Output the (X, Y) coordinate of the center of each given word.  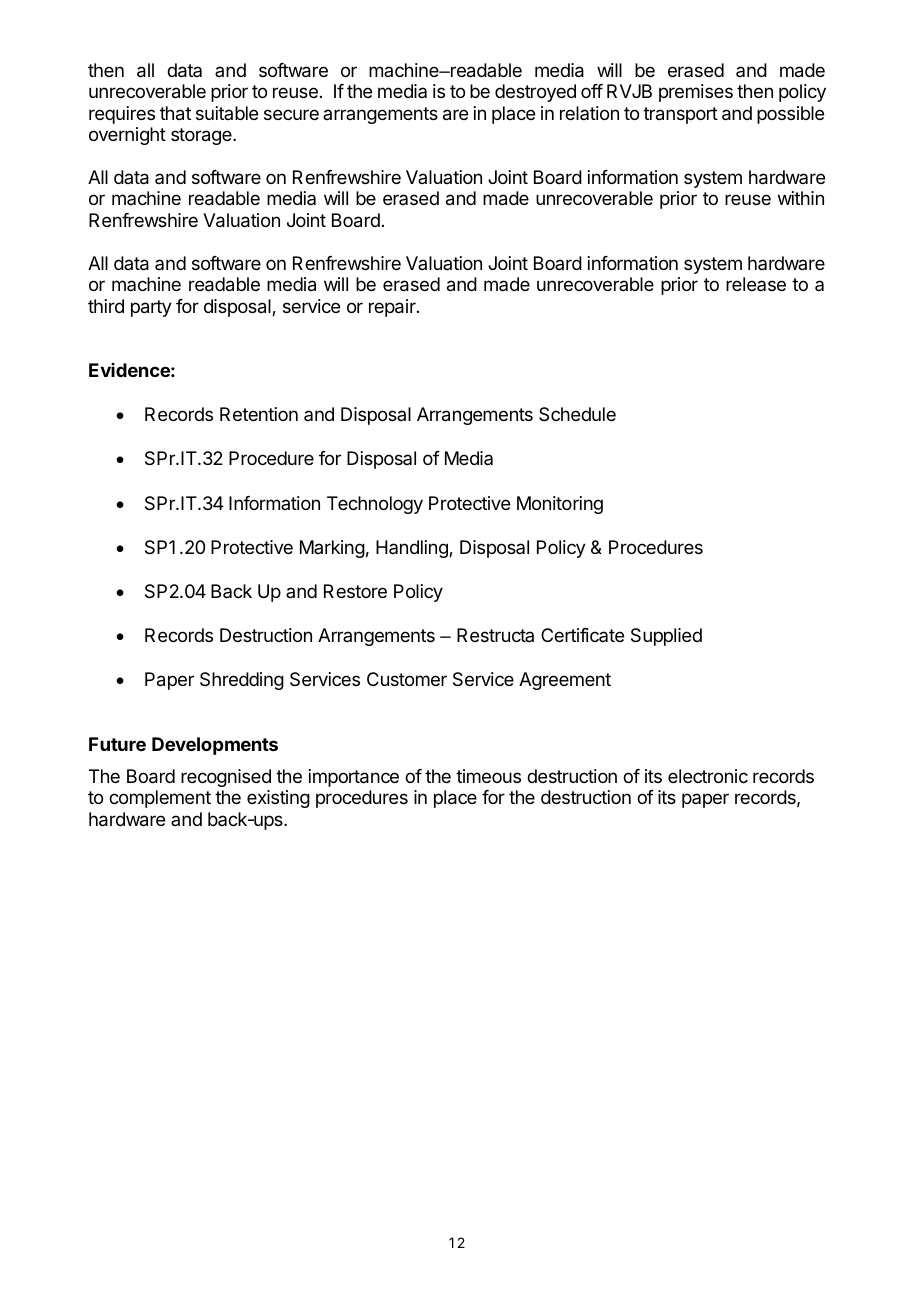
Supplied (666, 637)
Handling (413, 549)
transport (680, 115)
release (756, 284)
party (151, 308)
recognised (226, 778)
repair (393, 308)
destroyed (535, 93)
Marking (332, 549)
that (175, 113)
